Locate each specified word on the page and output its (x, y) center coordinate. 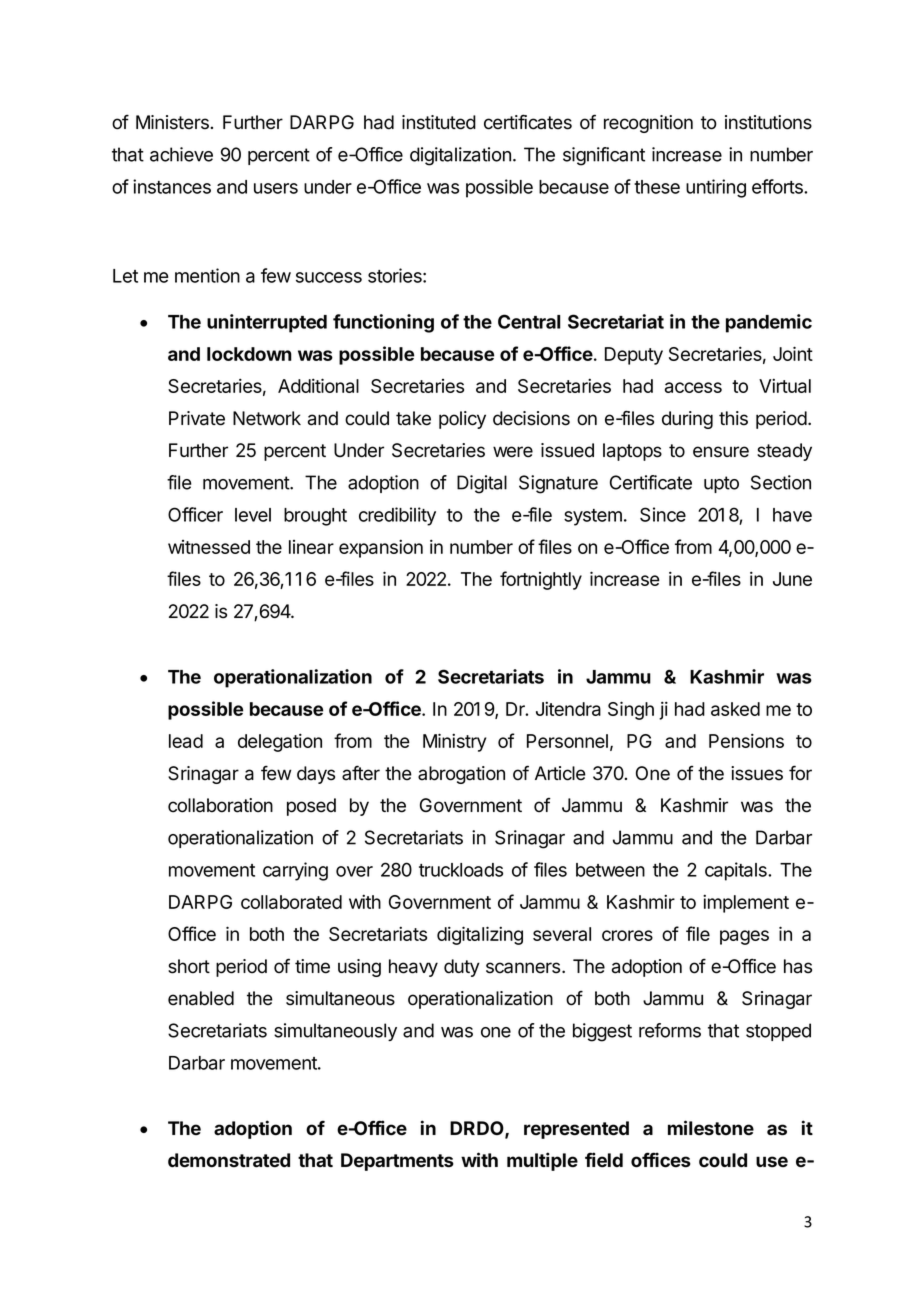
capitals (737, 871)
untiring (716, 188)
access (693, 387)
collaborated (291, 902)
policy (462, 420)
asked (735, 709)
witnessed (209, 547)
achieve (181, 154)
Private (197, 418)
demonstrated (229, 1160)
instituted (439, 122)
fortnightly (541, 580)
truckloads (461, 870)
